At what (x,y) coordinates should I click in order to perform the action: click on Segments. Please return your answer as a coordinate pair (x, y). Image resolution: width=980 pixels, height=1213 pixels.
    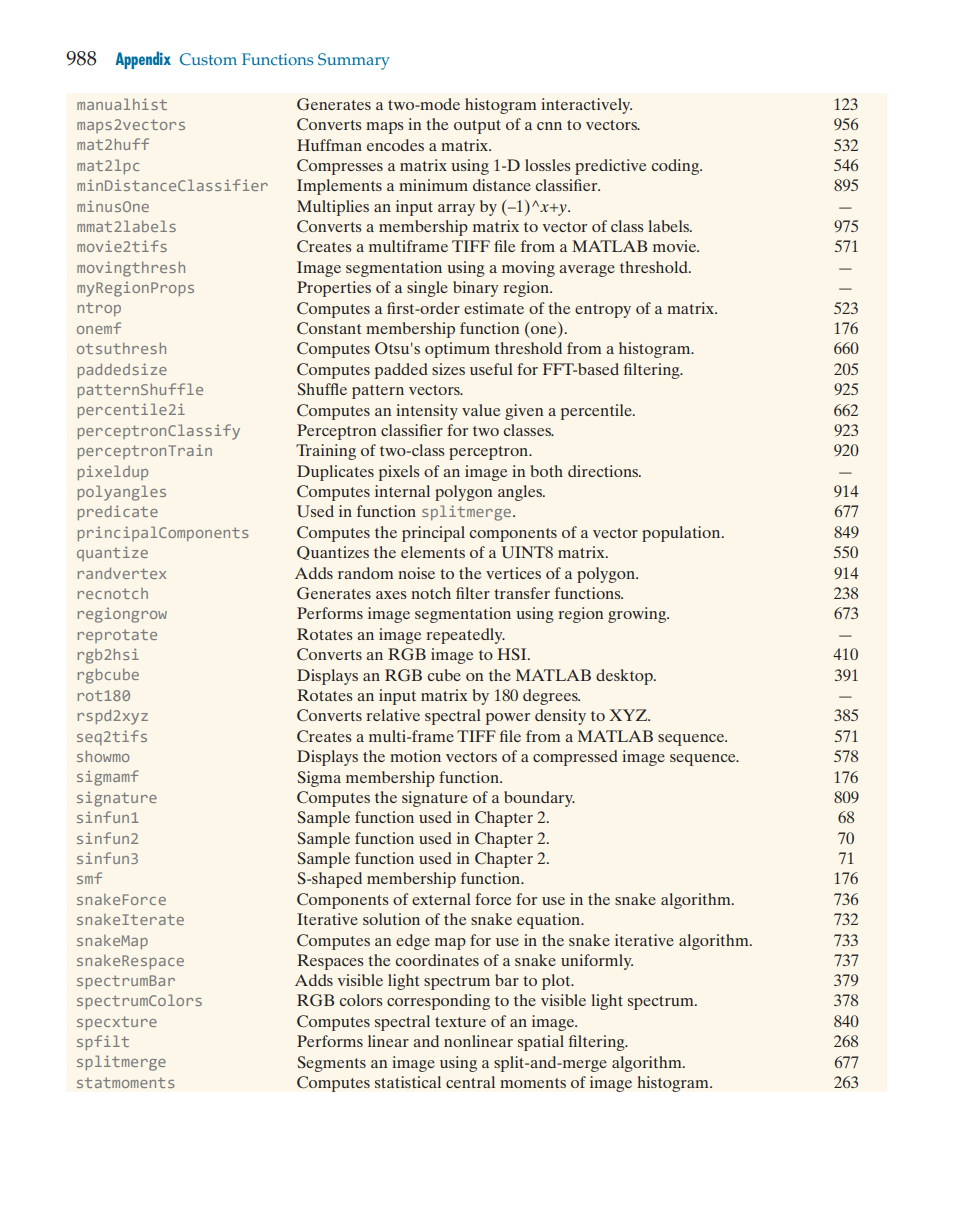
    Looking at the image, I should click on (331, 1064).
